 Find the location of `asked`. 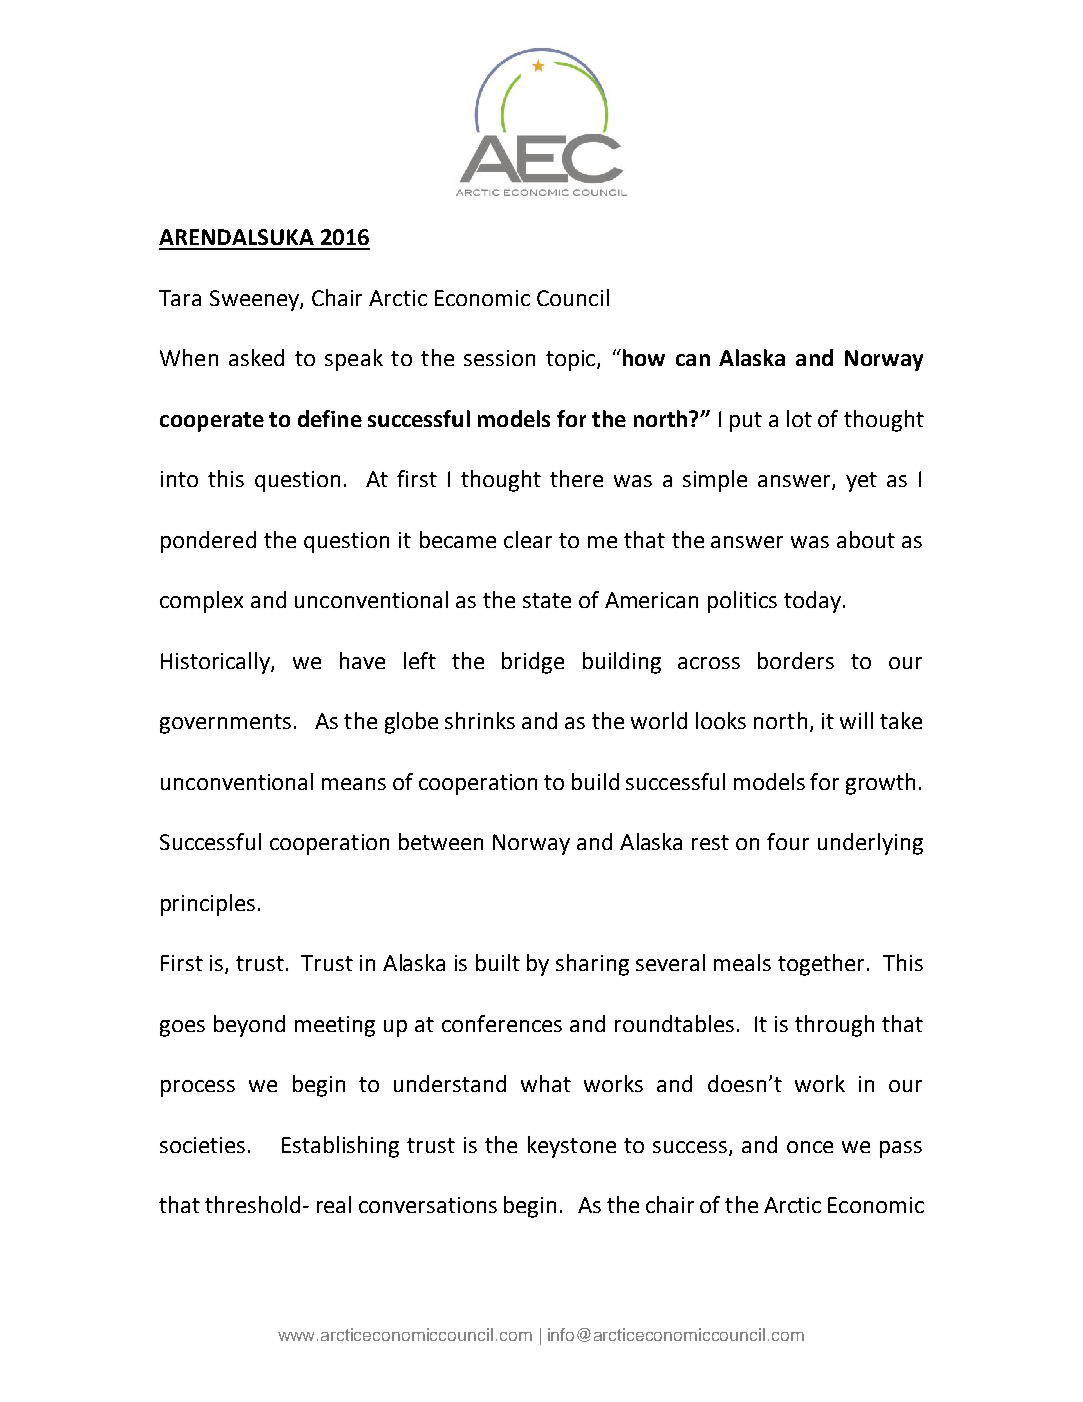

asked is located at coordinates (256, 357).
